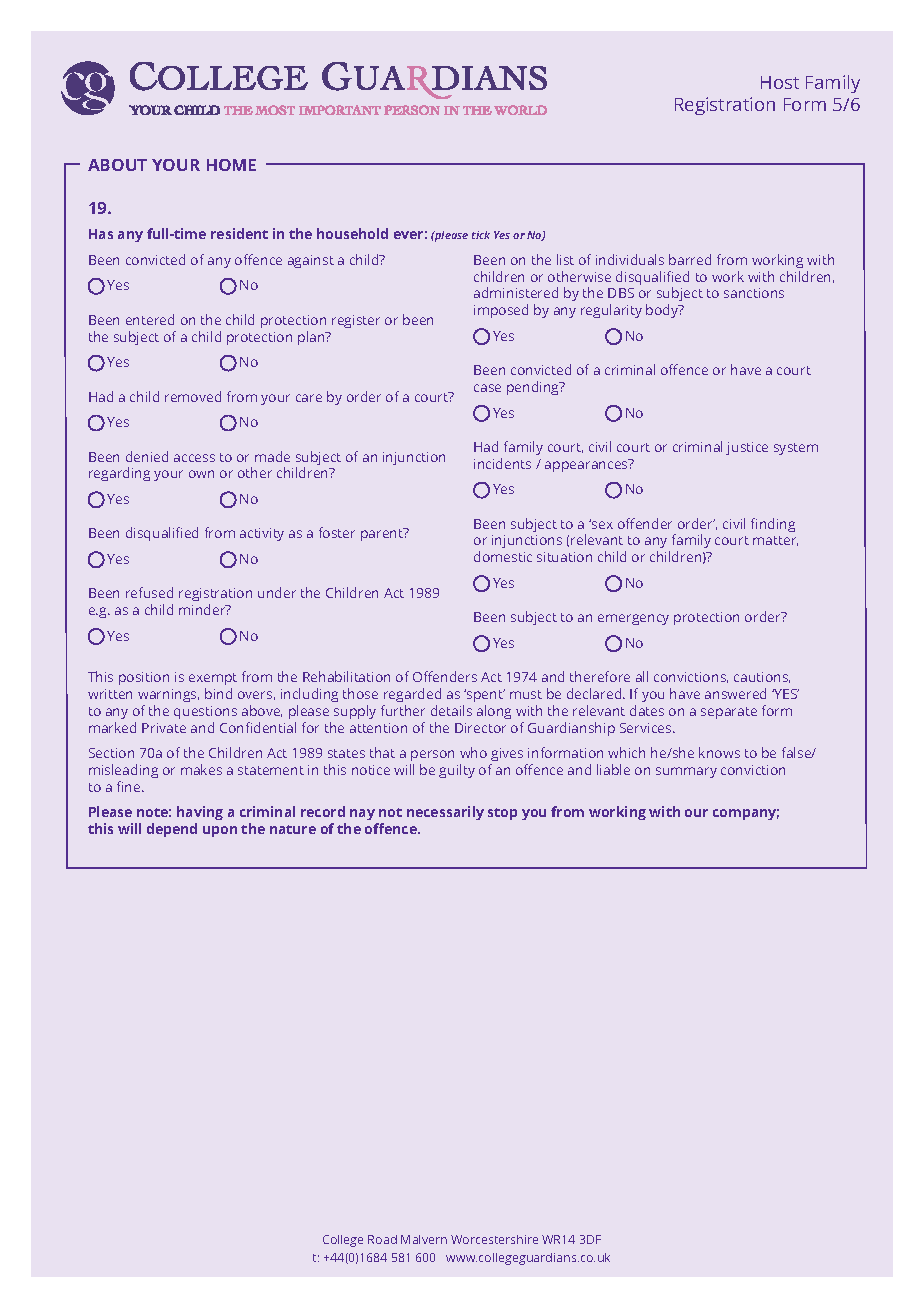  Describe the element at coordinates (193, 396) in the document. I see `removed` at that location.
